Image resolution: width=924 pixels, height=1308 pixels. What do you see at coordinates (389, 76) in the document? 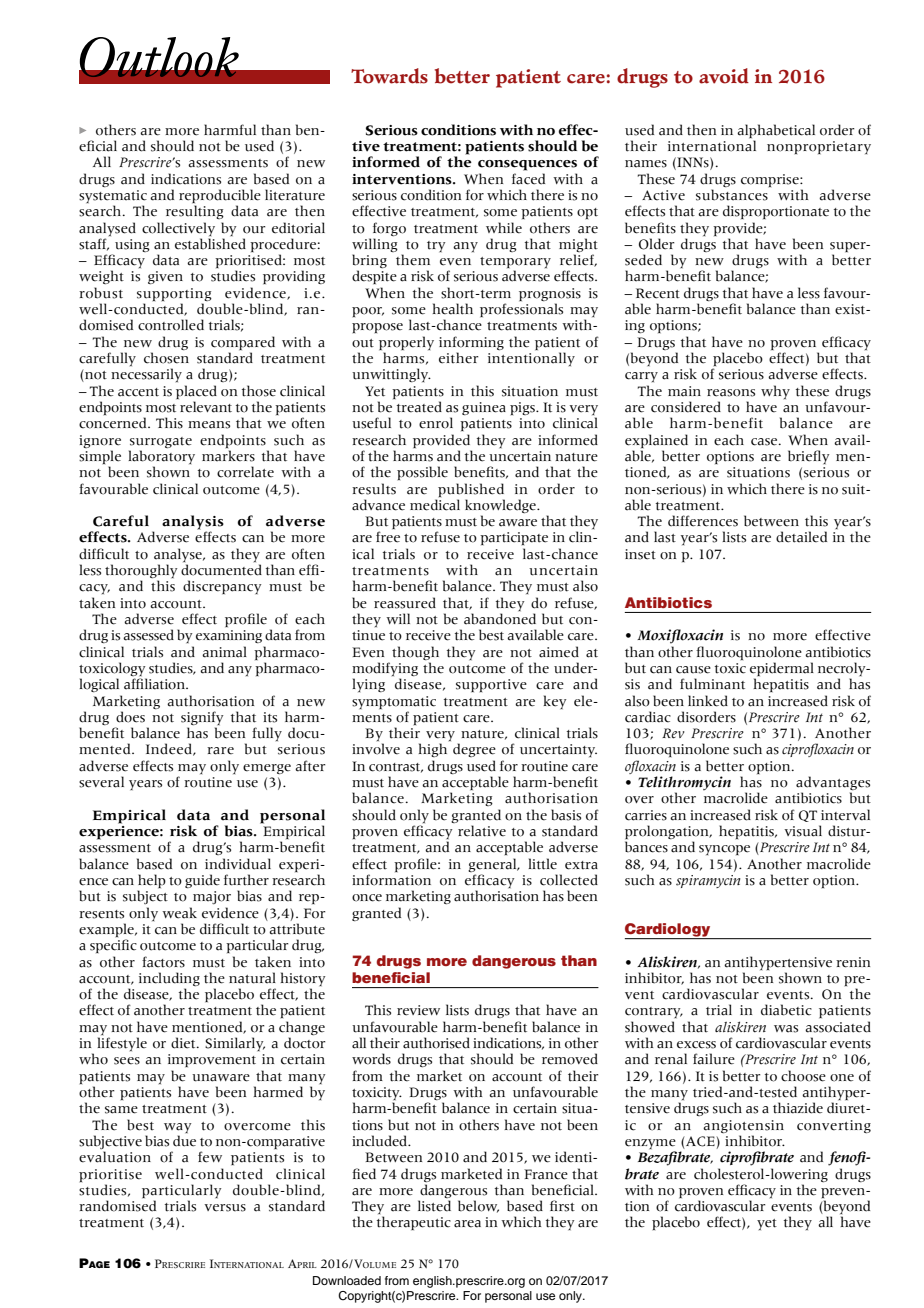
I see `Towards` at bounding box center [389, 76].
